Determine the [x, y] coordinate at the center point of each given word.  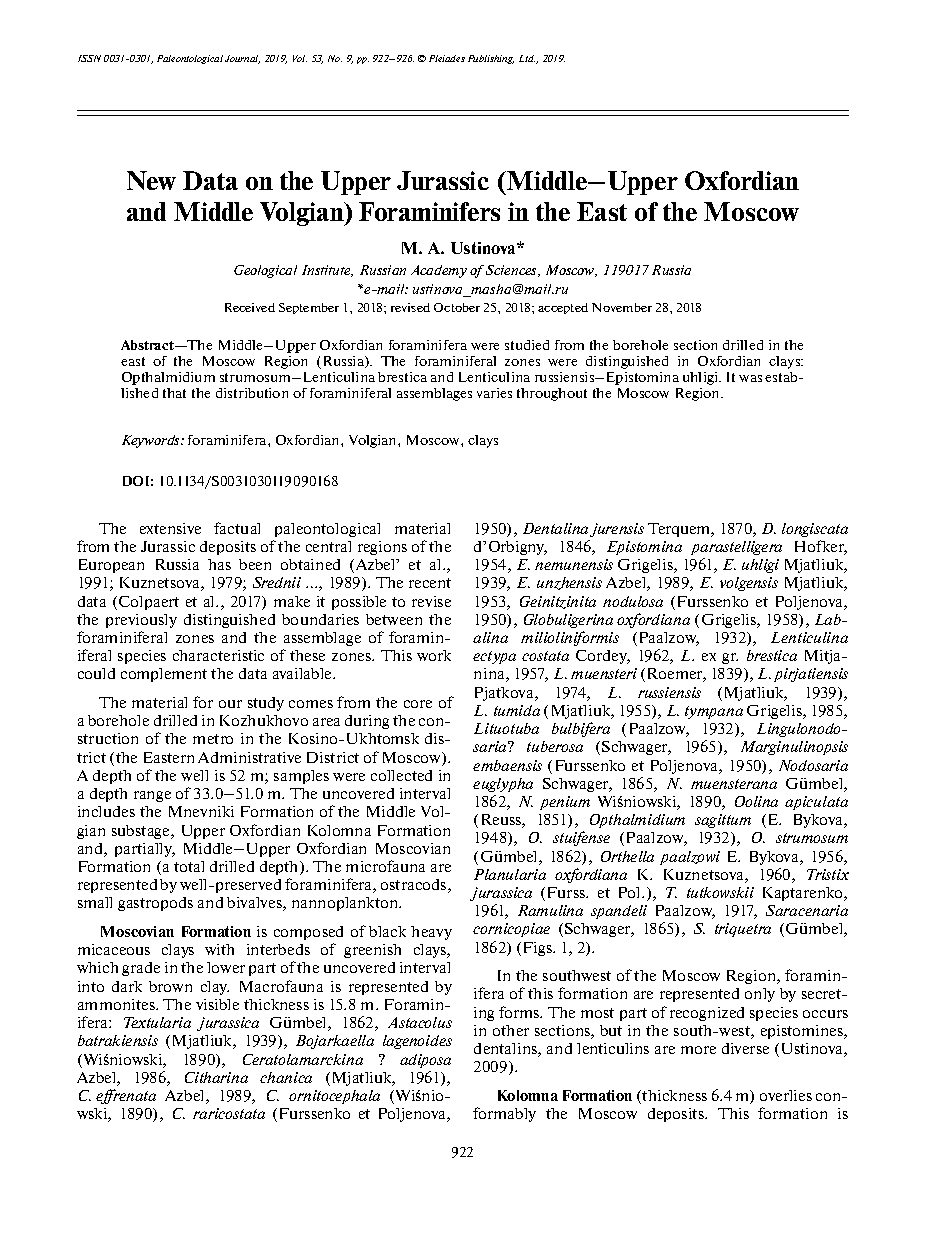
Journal [242, 59]
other [511, 1030]
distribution [252, 393]
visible [217, 1004]
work [434, 655]
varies [494, 393]
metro [213, 739]
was [750, 378]
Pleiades [447, 58]
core [418, 704]
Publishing [491, 59]
